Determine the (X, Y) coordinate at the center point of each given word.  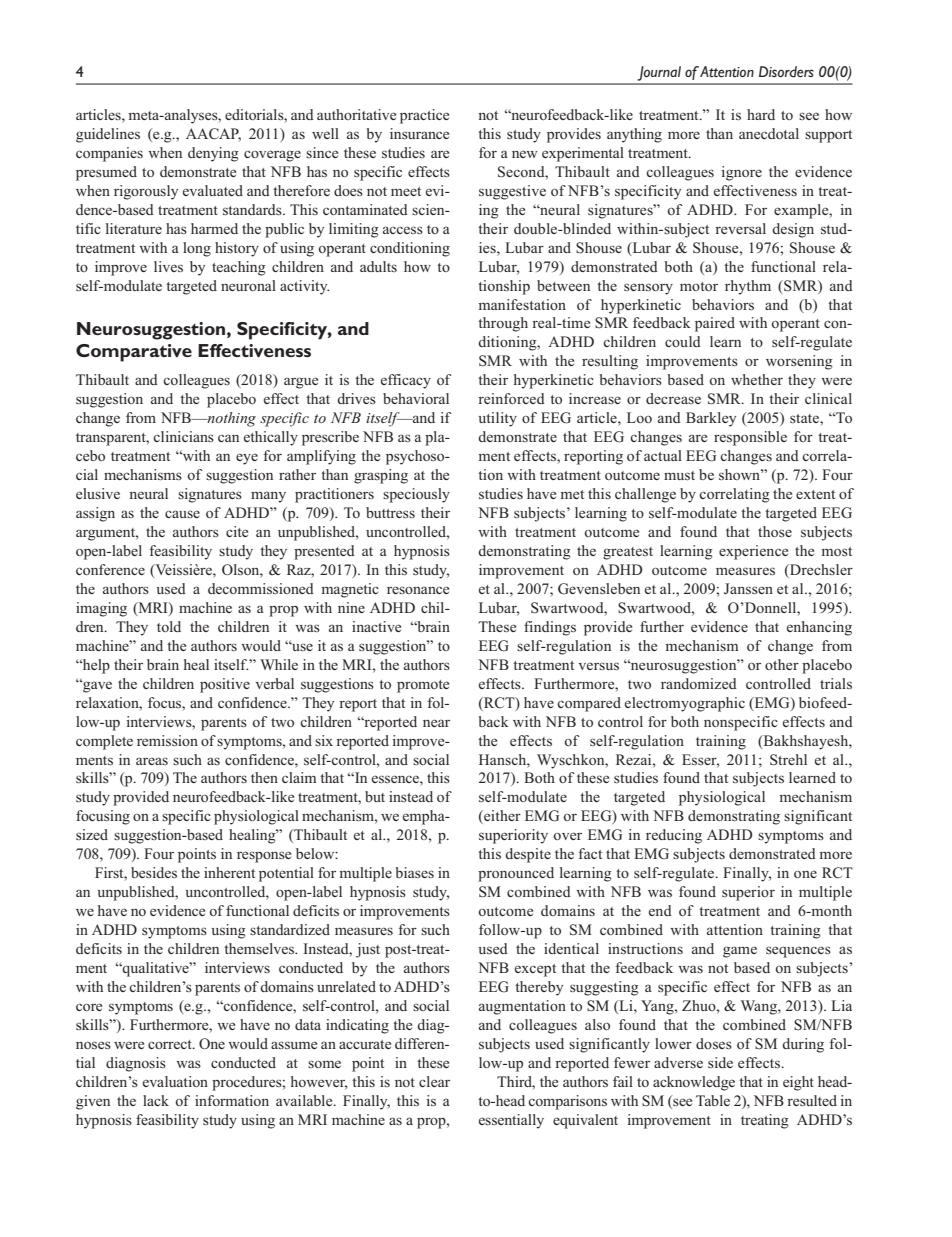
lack (156, 1100)
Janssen (748, 588)
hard (761, 114)
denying (213, 154)
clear (434, 1081)
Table (713, 1100)
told (169, 626)
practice (424, 116)
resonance (418, 590)
